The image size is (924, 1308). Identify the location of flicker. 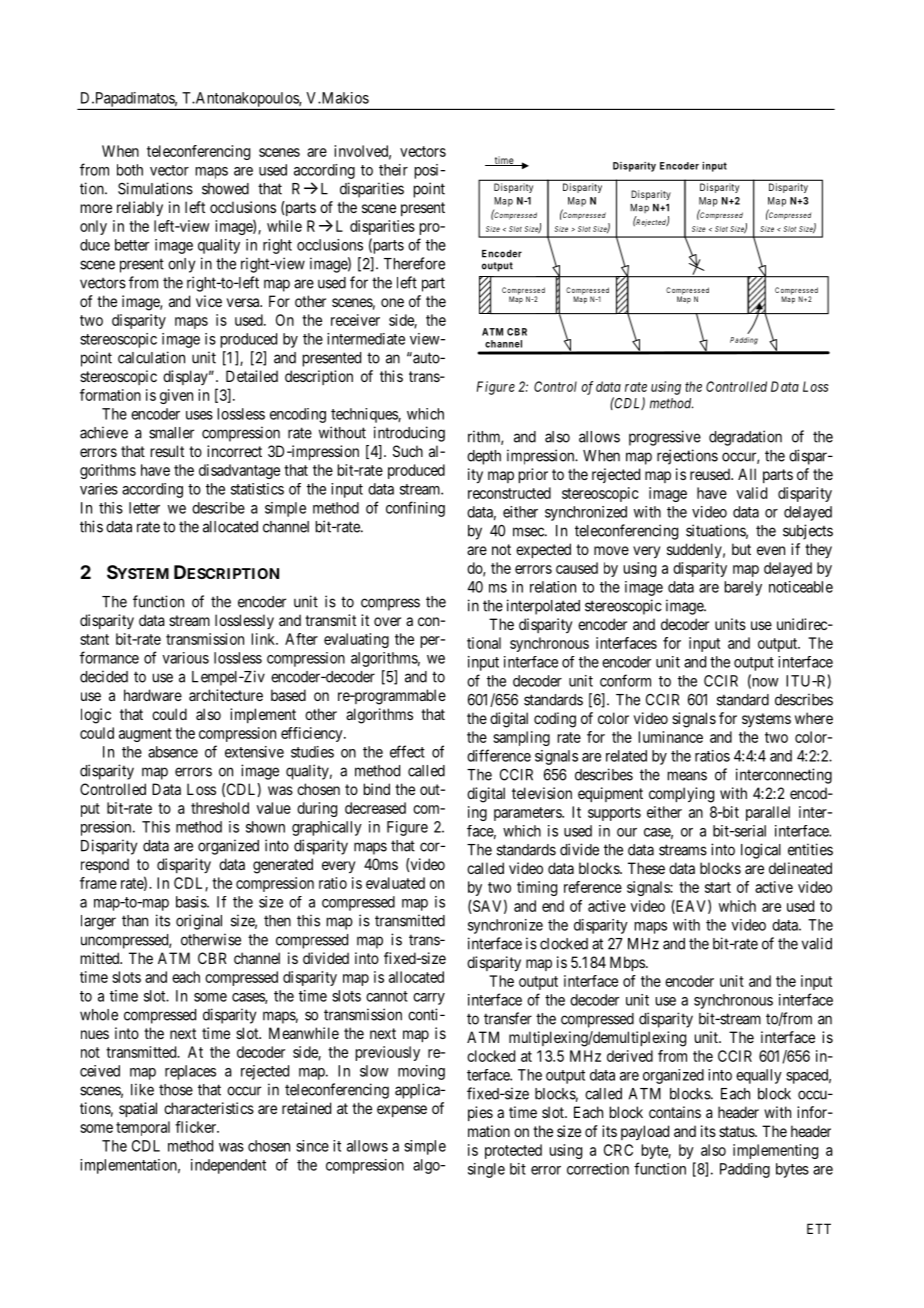
(197, 1127).
